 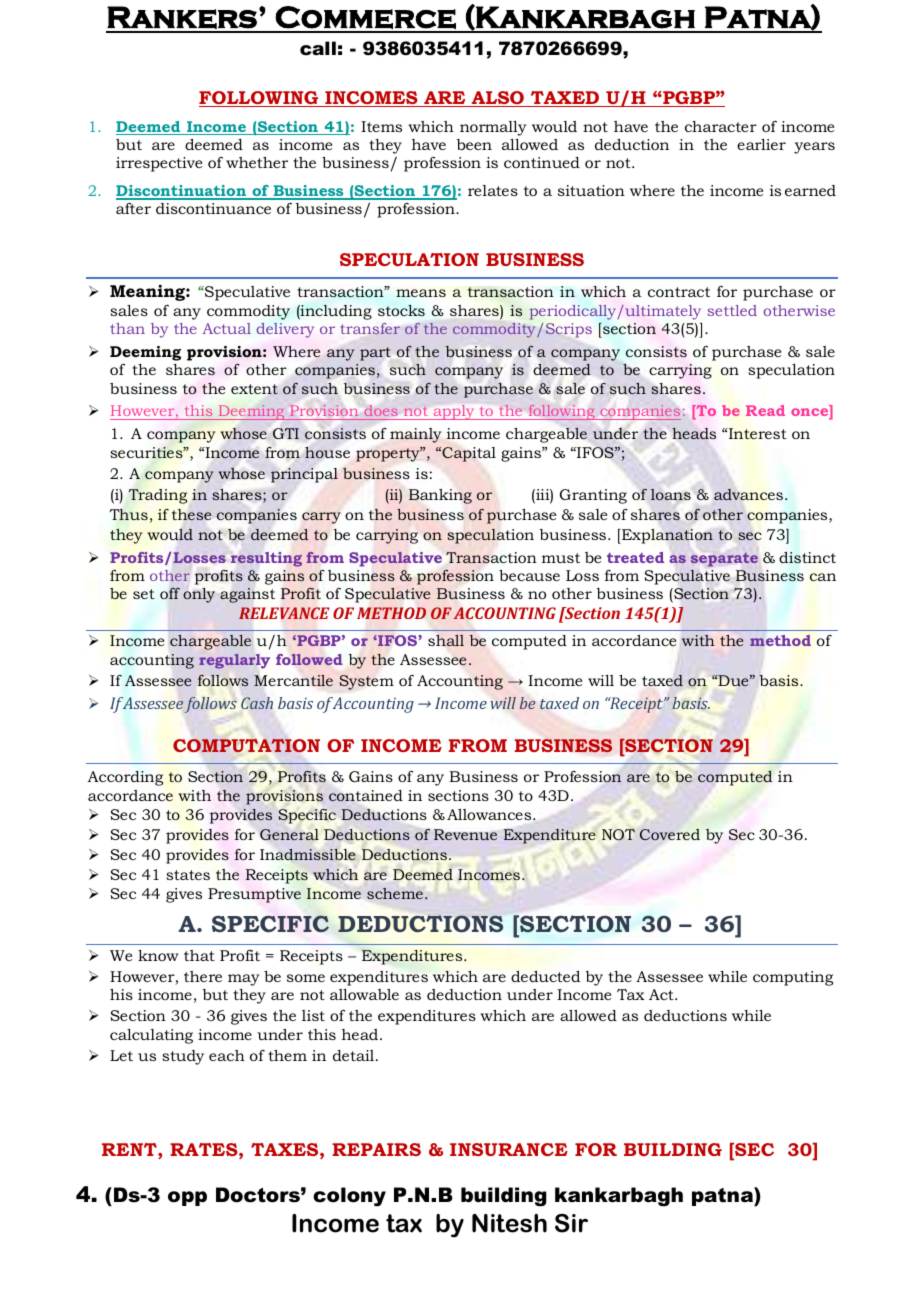 I want to click on deducted, so click(x=545, y=976).
